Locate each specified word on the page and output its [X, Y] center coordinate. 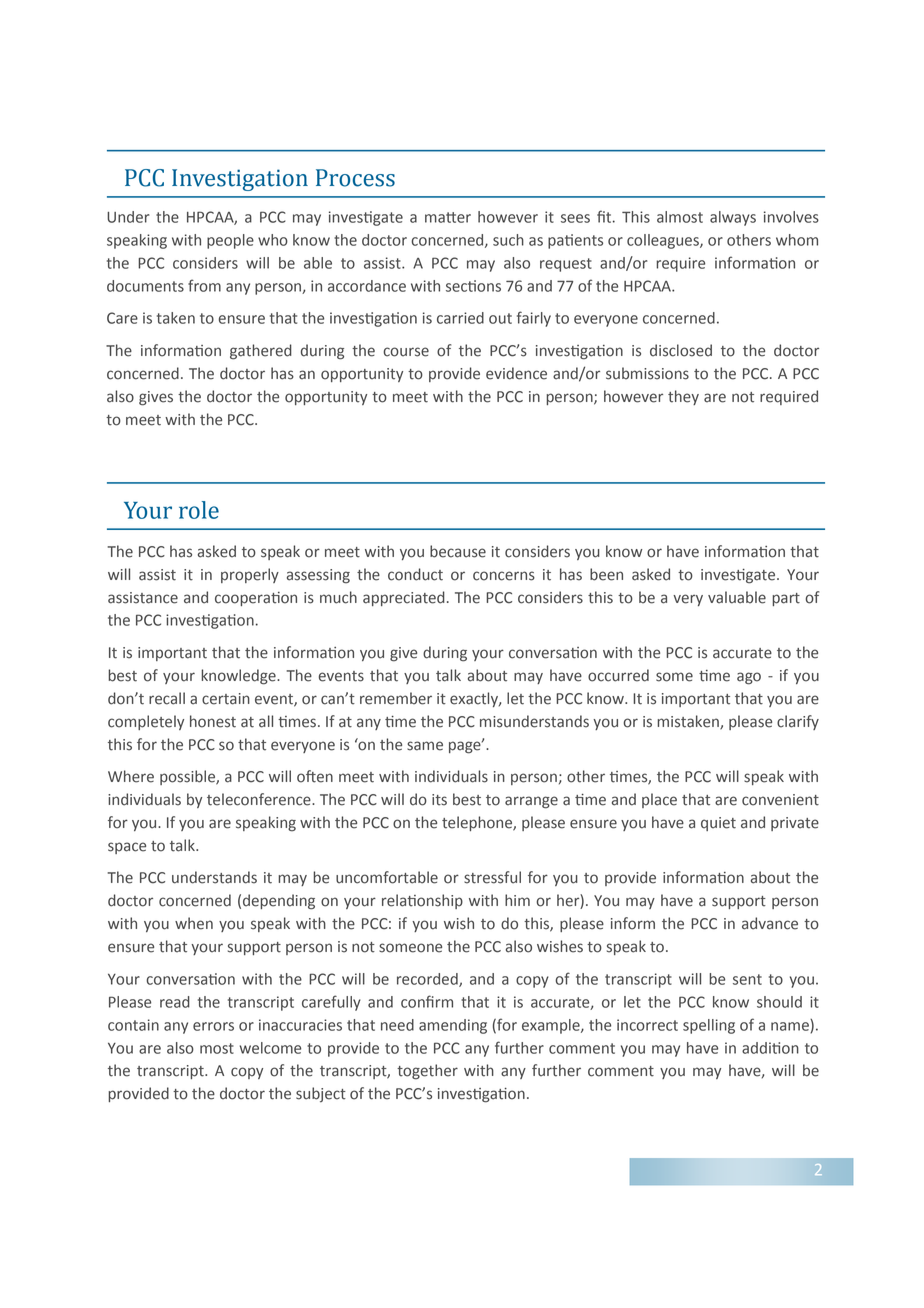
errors [213, 1026]
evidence [516, 373]
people [230, 241]
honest [213, 721]
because [458, 551]
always [733, 218]
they [683, 397]
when [194, 923]
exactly [475, 699]
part [786, 599]
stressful [492, 877]
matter [448, 217]
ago [749, 678]
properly [250, 575]
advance [770, 923]
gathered [261, 352]
